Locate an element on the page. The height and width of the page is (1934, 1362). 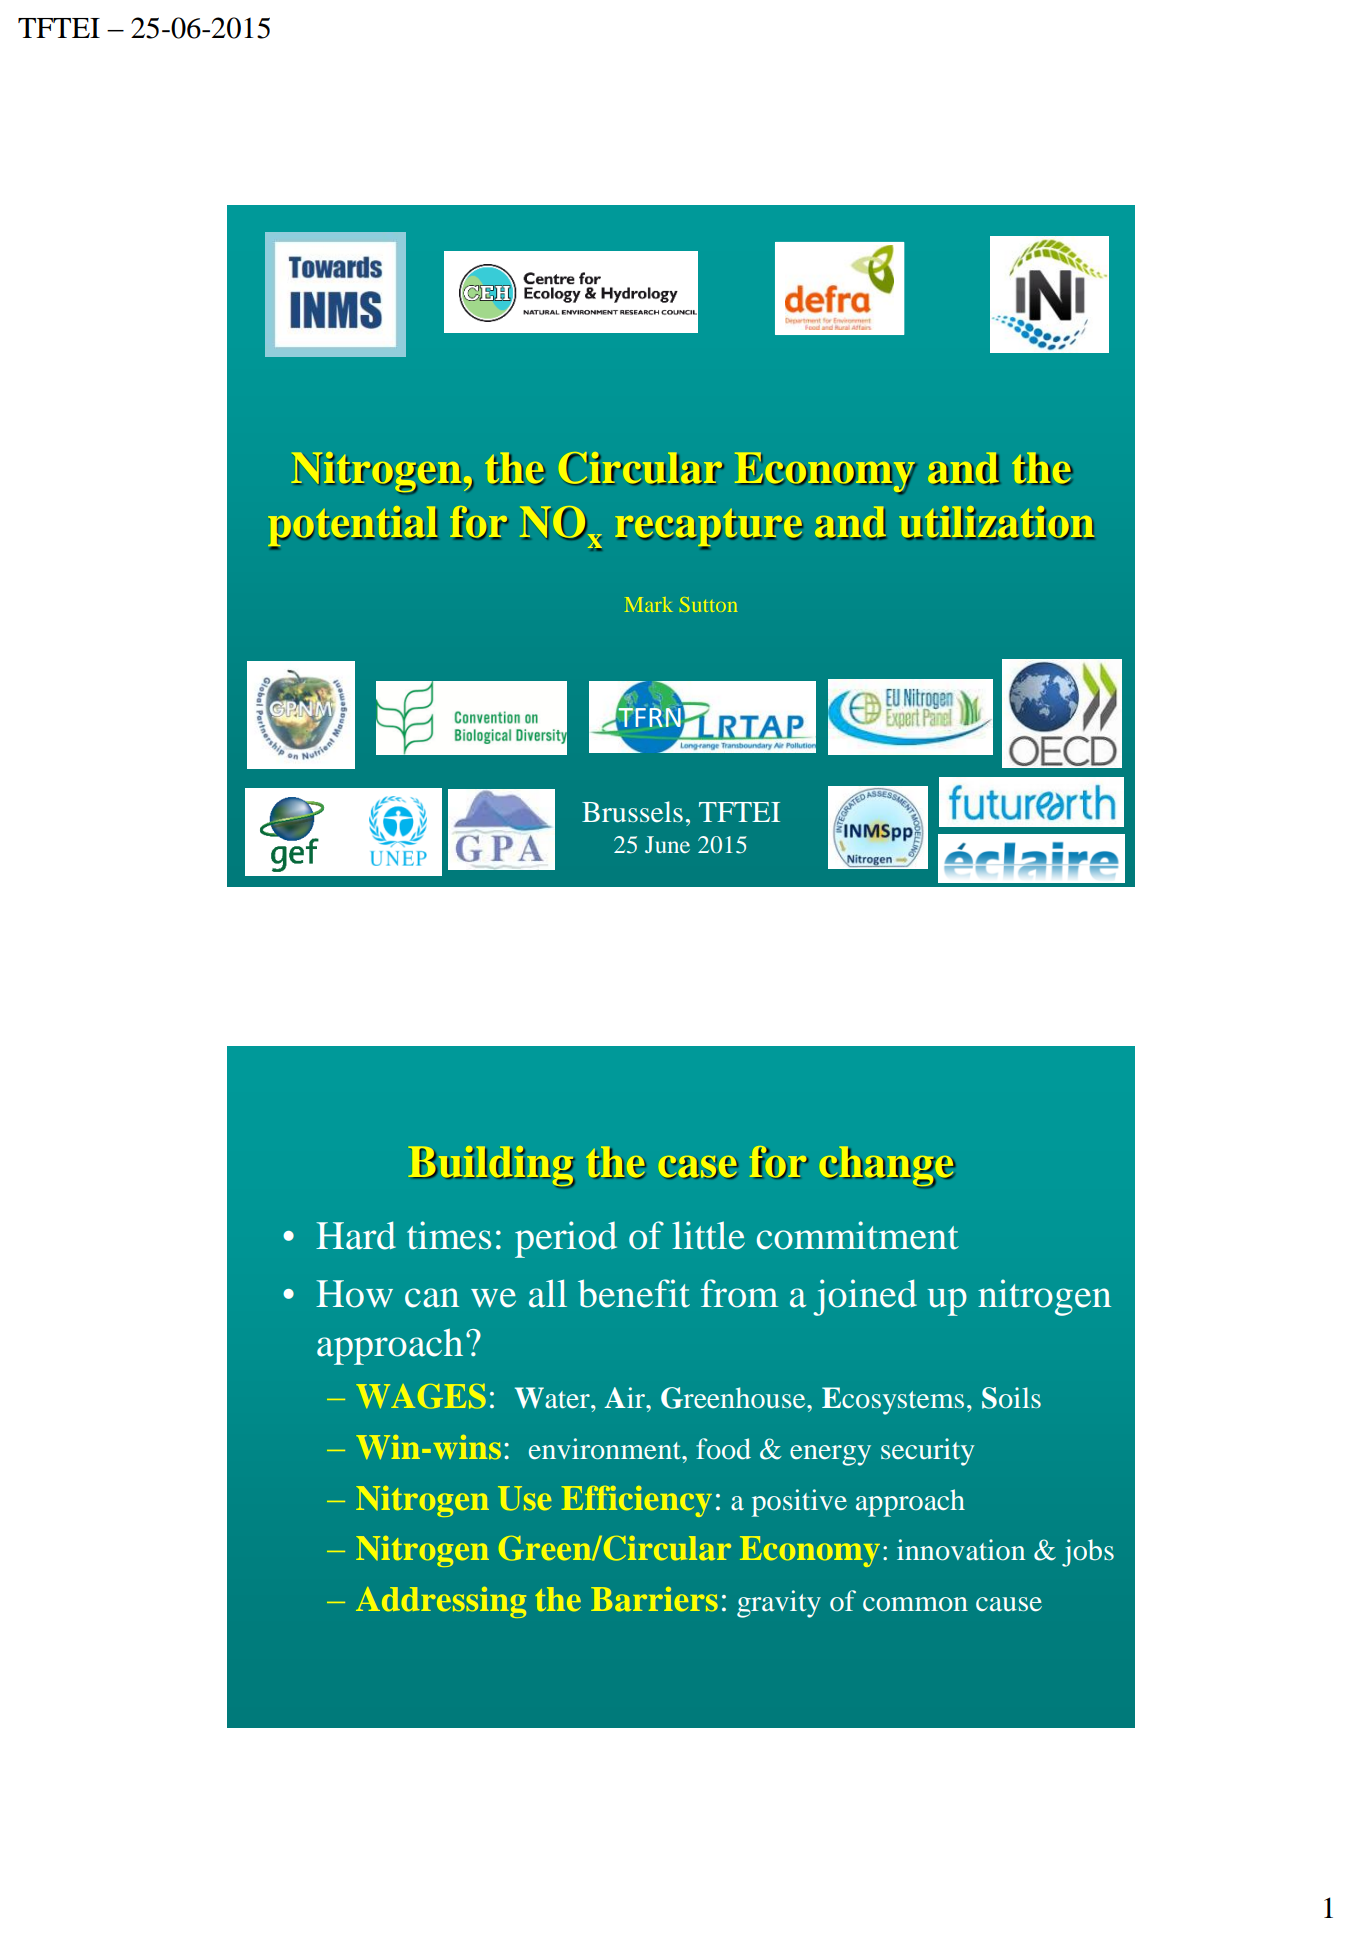
Addressing is located at coordinates (441, 1602).
